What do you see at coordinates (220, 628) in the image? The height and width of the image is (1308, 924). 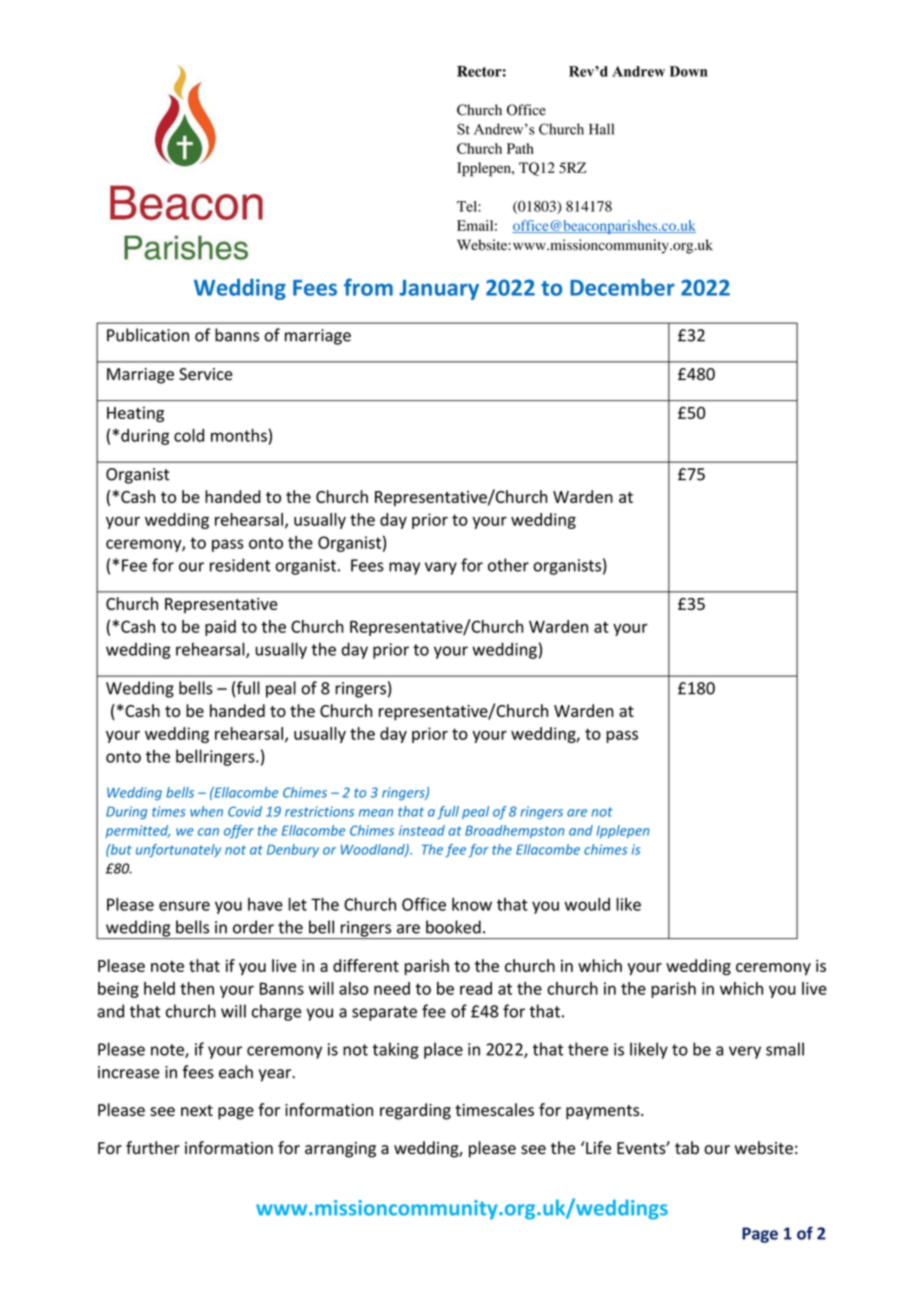 I see `paid` at bounding box center [220, 628].
